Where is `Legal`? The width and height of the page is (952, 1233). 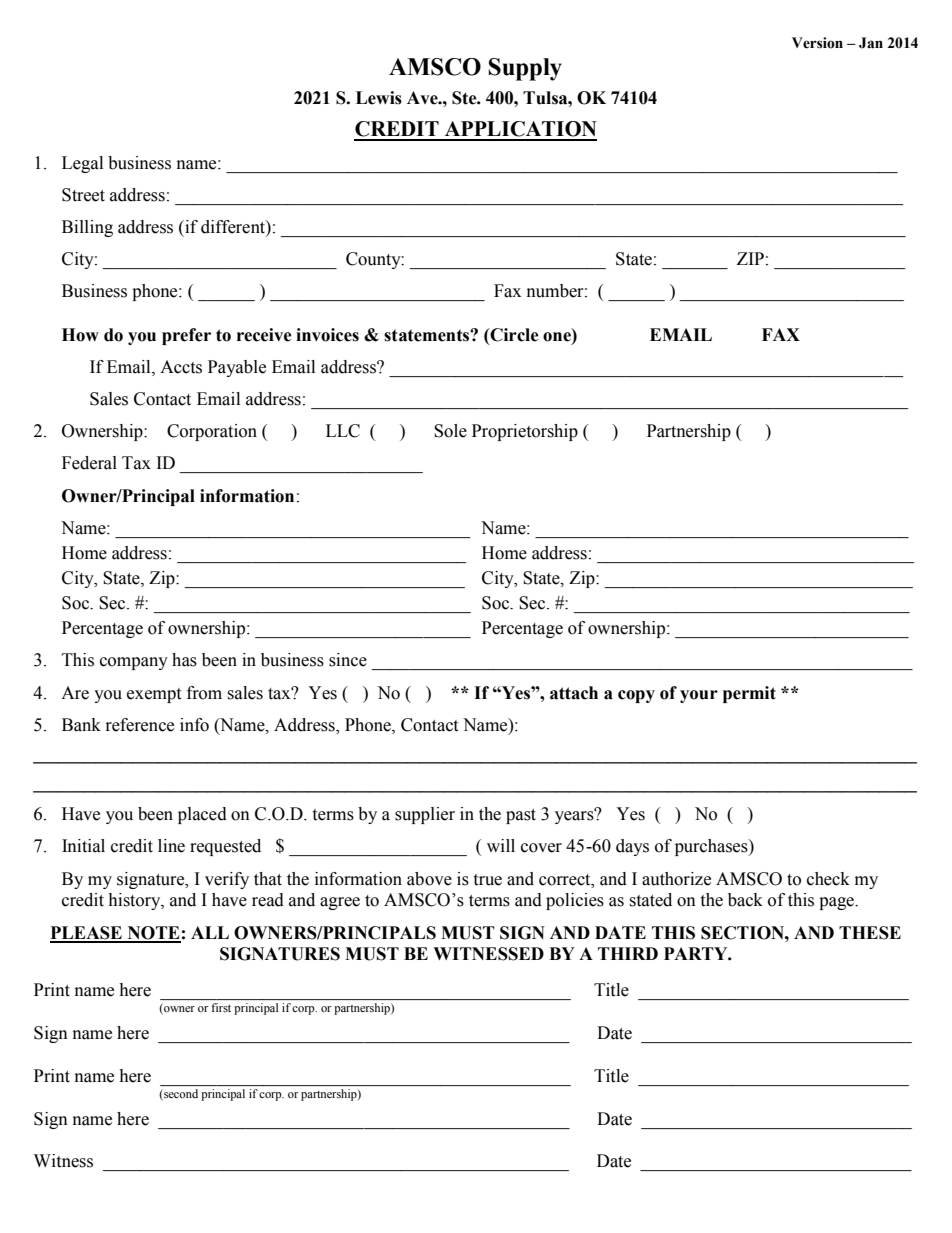 Legal is located at coordinates (82, 164).
